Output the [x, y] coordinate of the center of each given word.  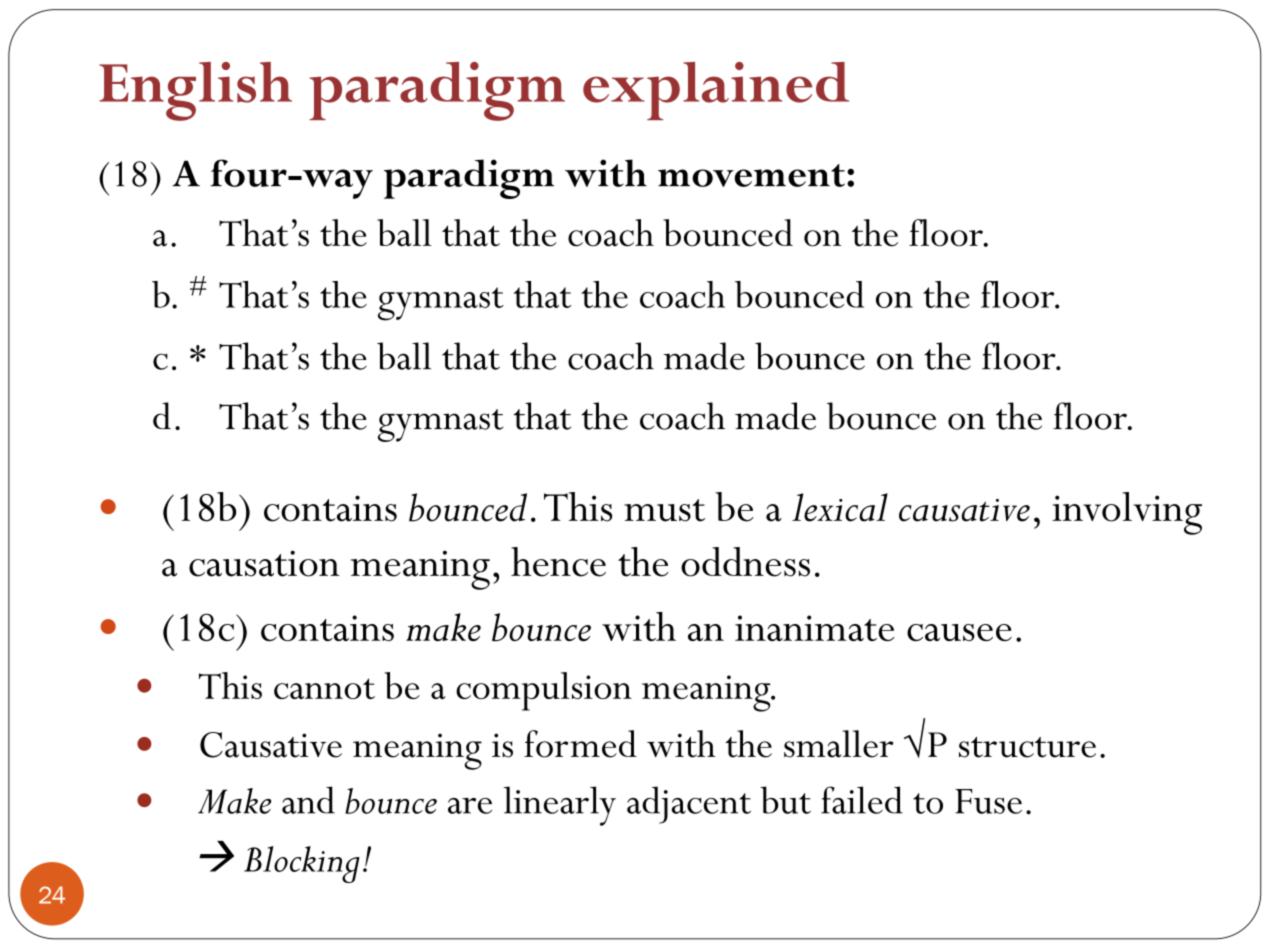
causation [264, 563]
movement [751, 175]
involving [1127, 513]
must [664, 510]
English [195, 91]
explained [716, 91]
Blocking [302, 864]
